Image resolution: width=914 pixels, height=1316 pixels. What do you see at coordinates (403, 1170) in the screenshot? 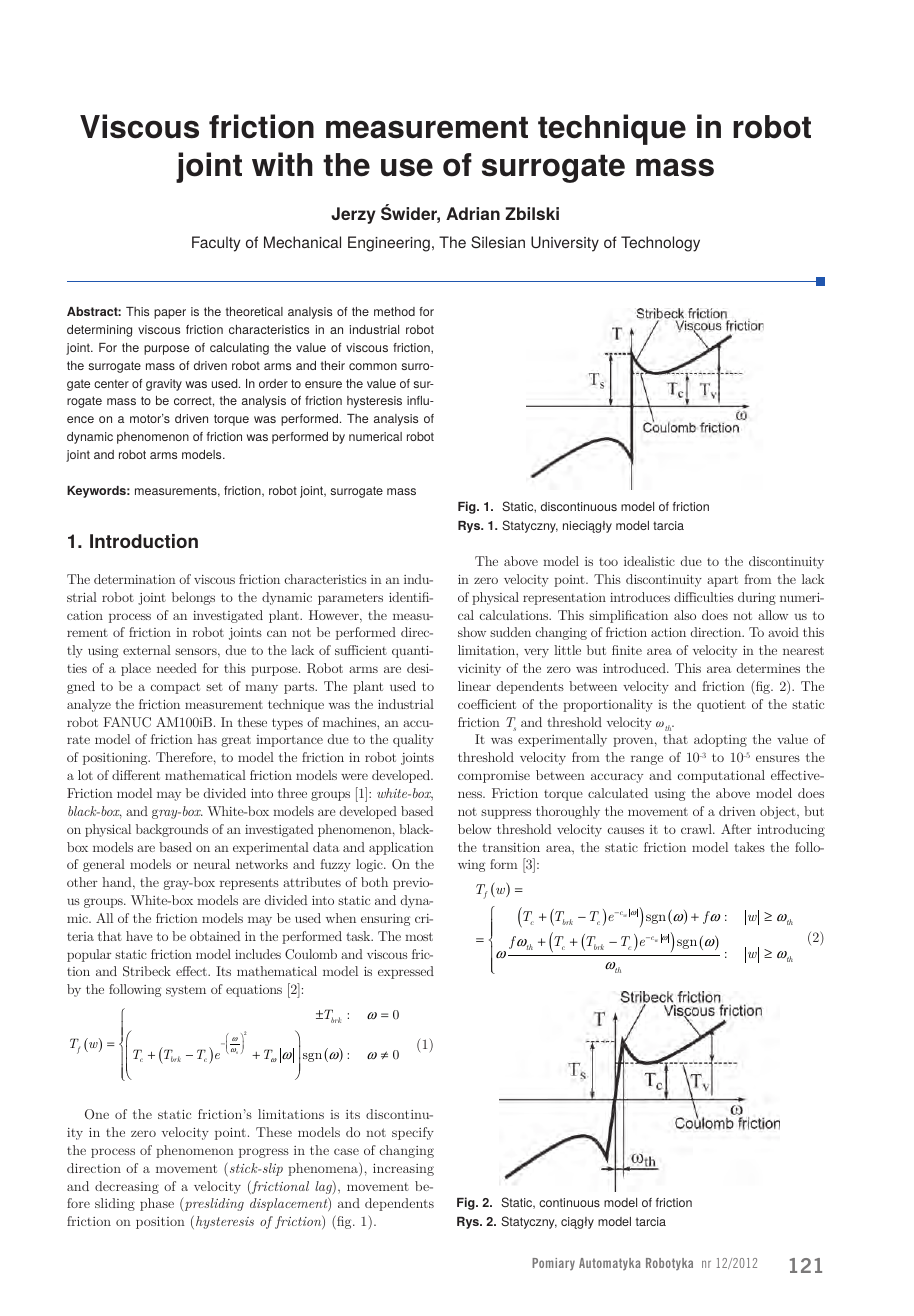
I see `increasing` at bounding box center [403, 1170].
